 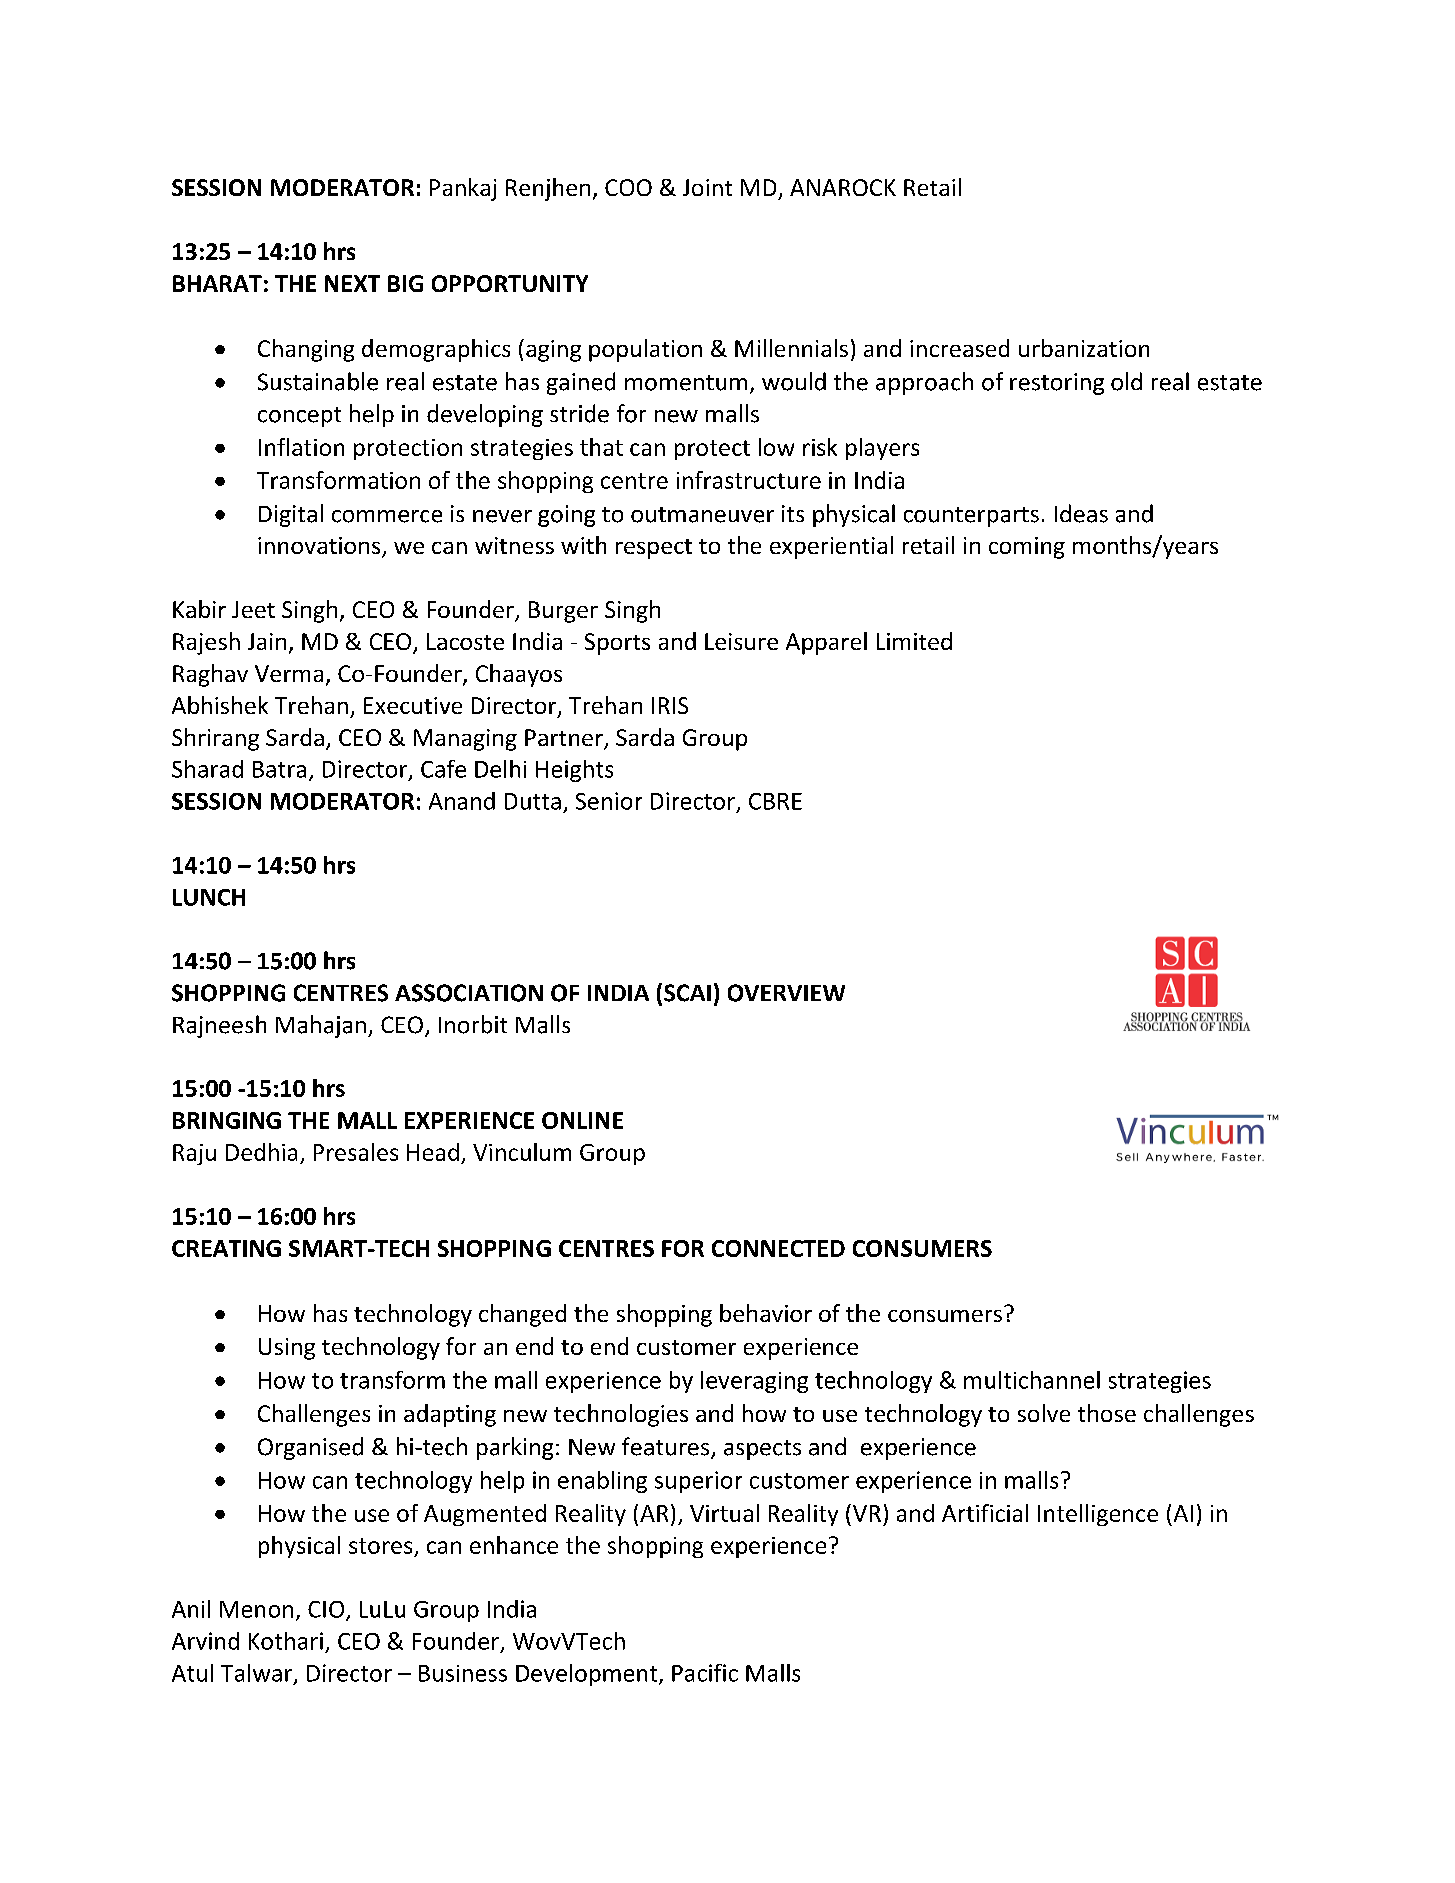 I want to click on NEXT, so click(x=352, y=283).
